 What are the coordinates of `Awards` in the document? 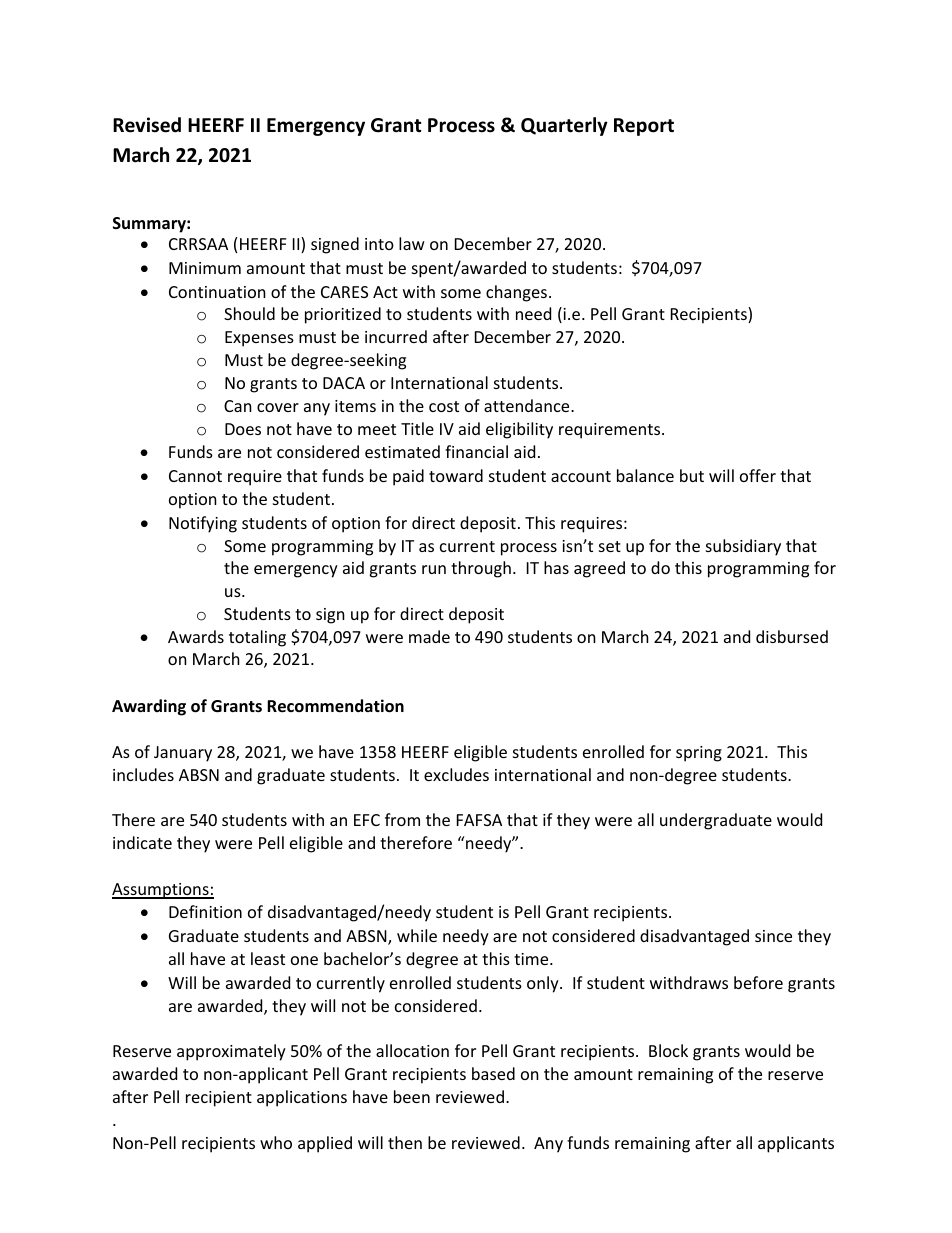 It's located at (196, 636).
